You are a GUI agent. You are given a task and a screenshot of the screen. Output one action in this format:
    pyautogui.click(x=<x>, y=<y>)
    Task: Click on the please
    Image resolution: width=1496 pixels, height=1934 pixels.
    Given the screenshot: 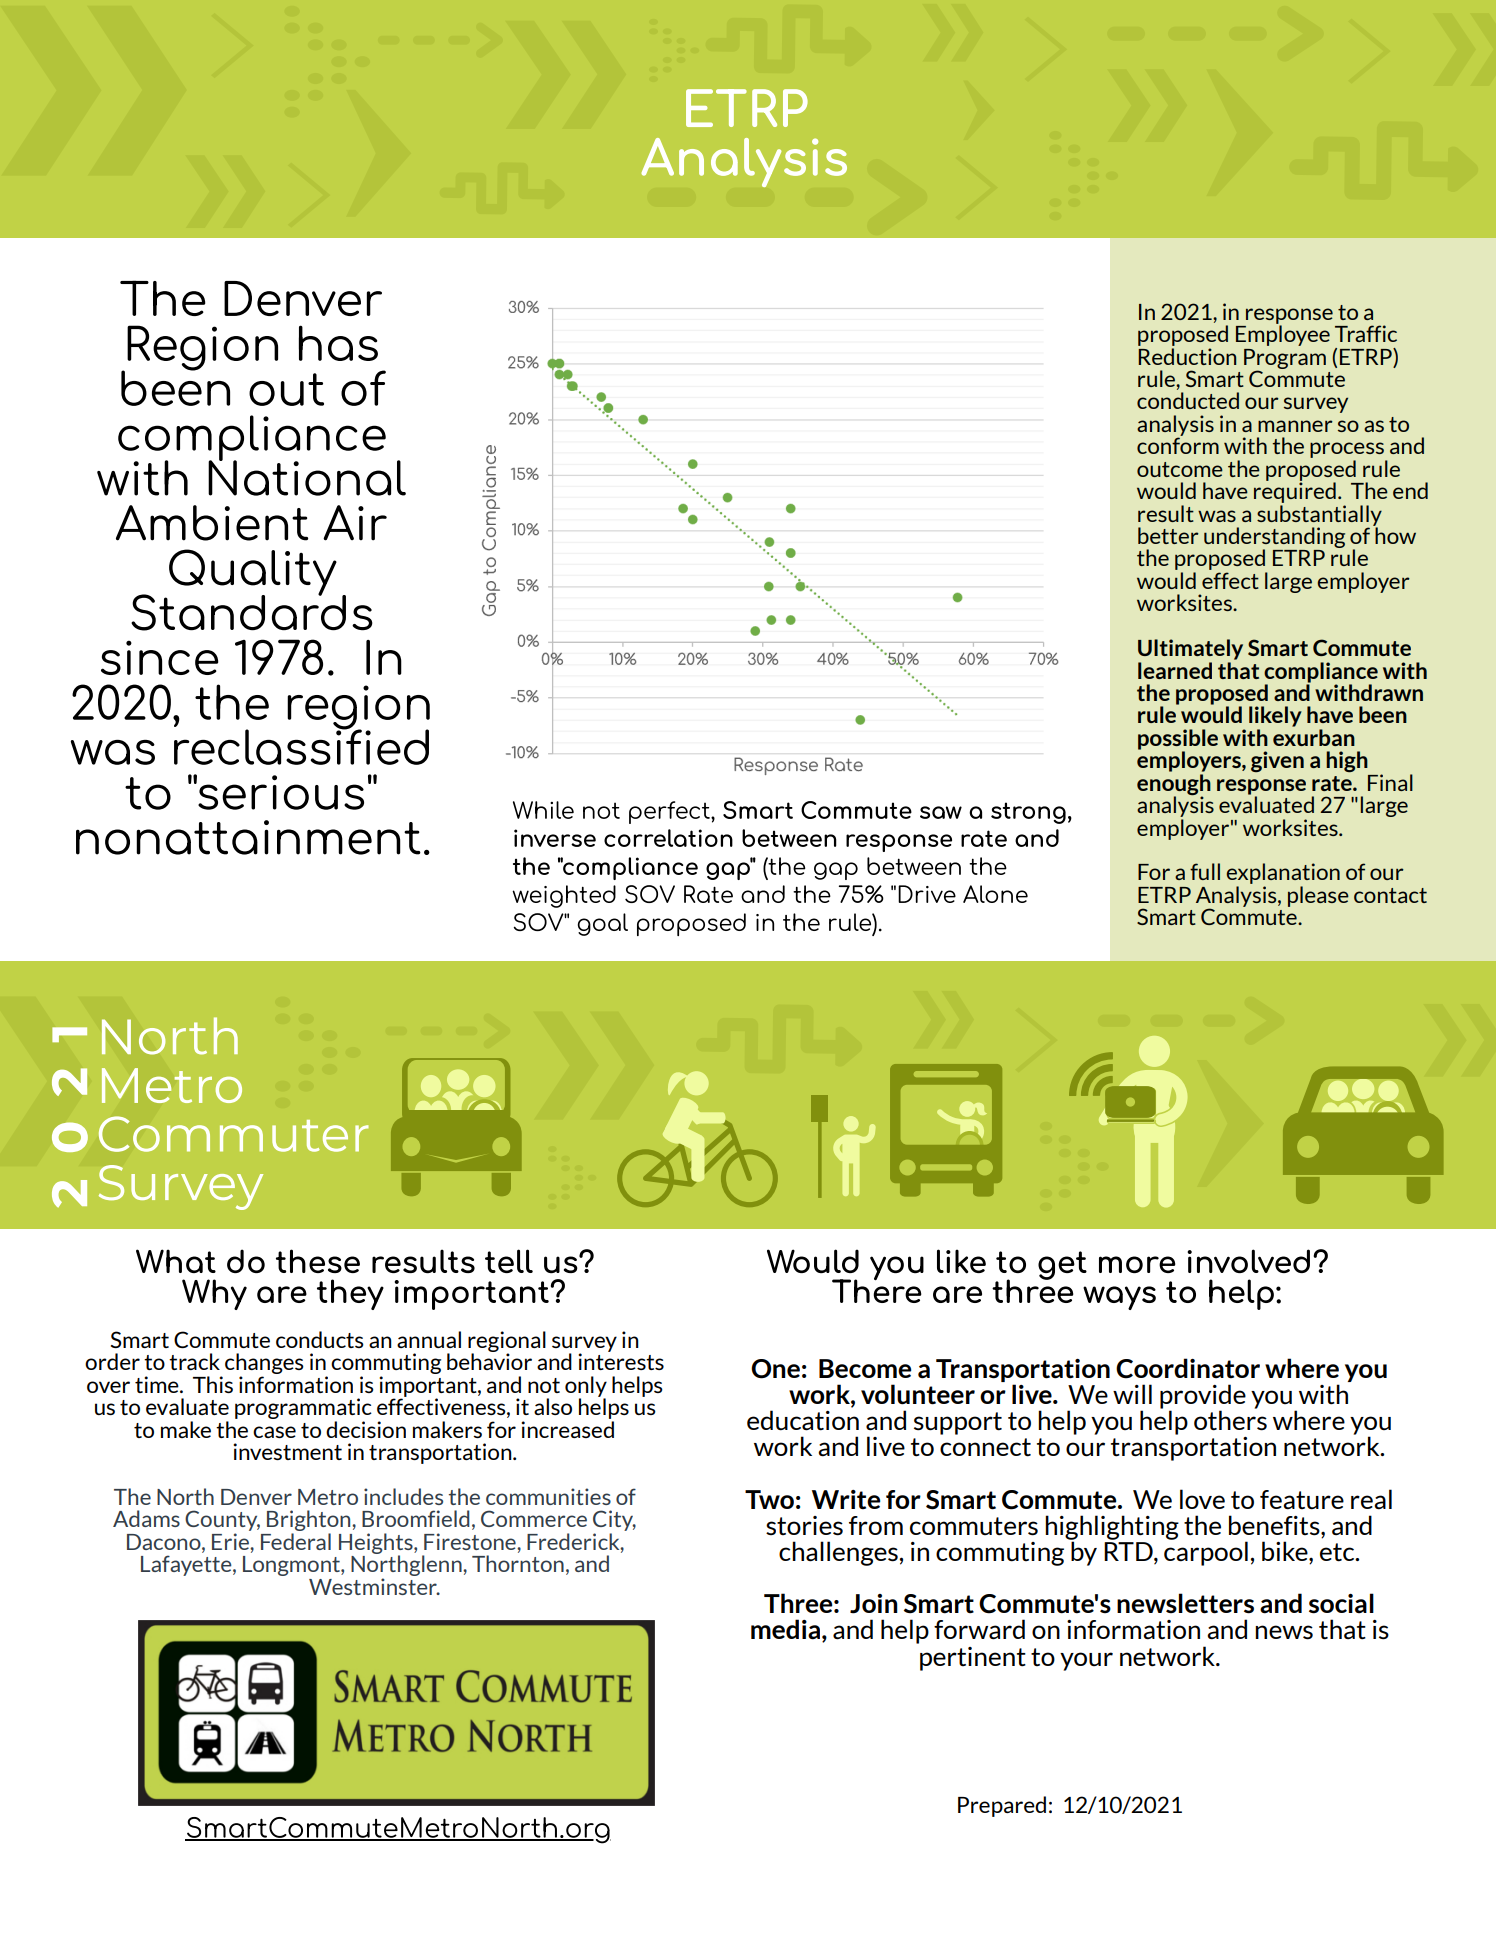 What is the action you would take?
    pyautogui.click(x=1318, y=896)
